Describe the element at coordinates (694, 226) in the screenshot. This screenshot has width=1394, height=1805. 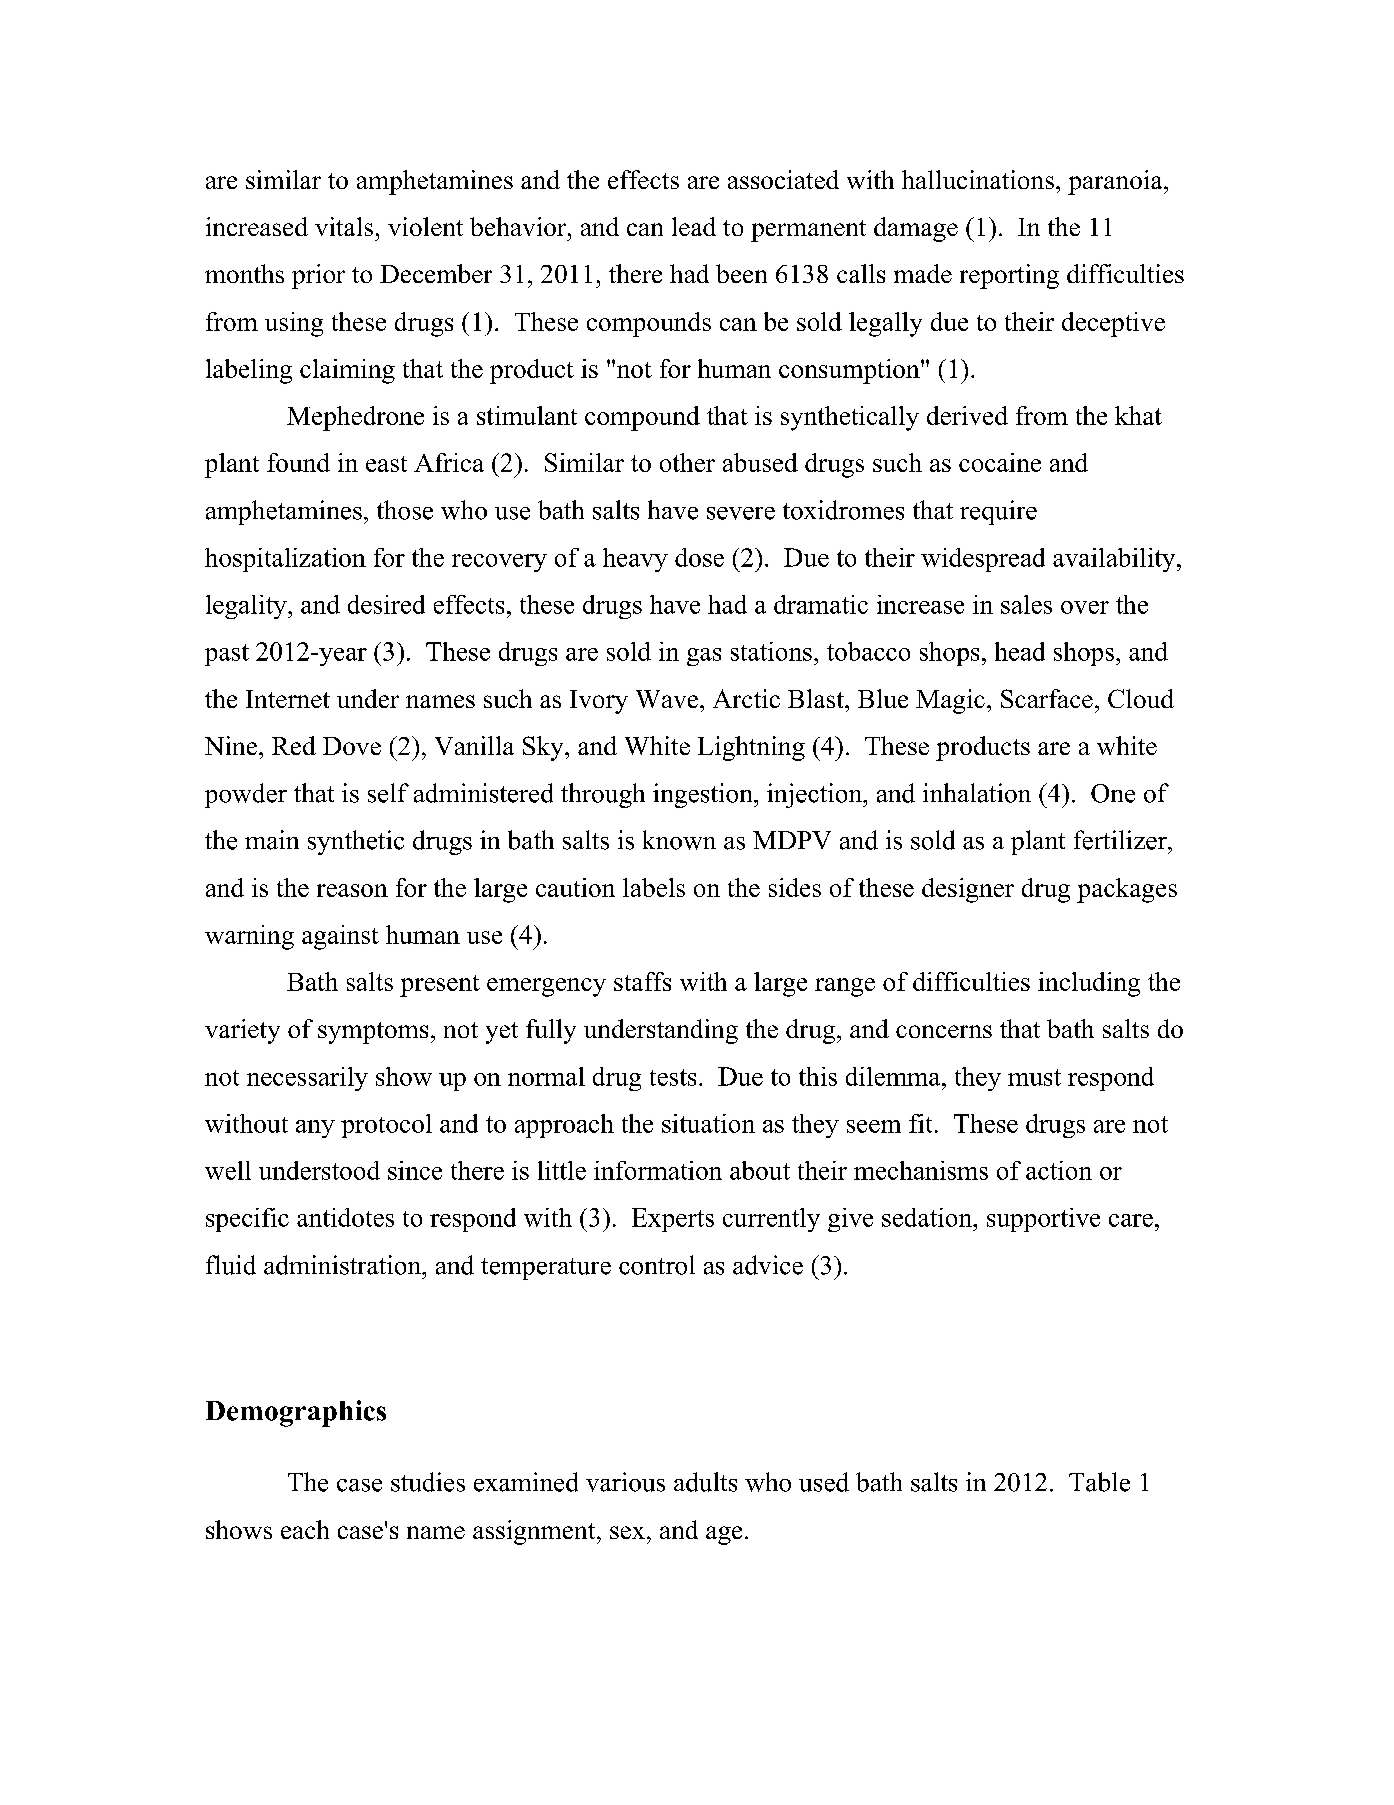
I see `lead` at that location.
